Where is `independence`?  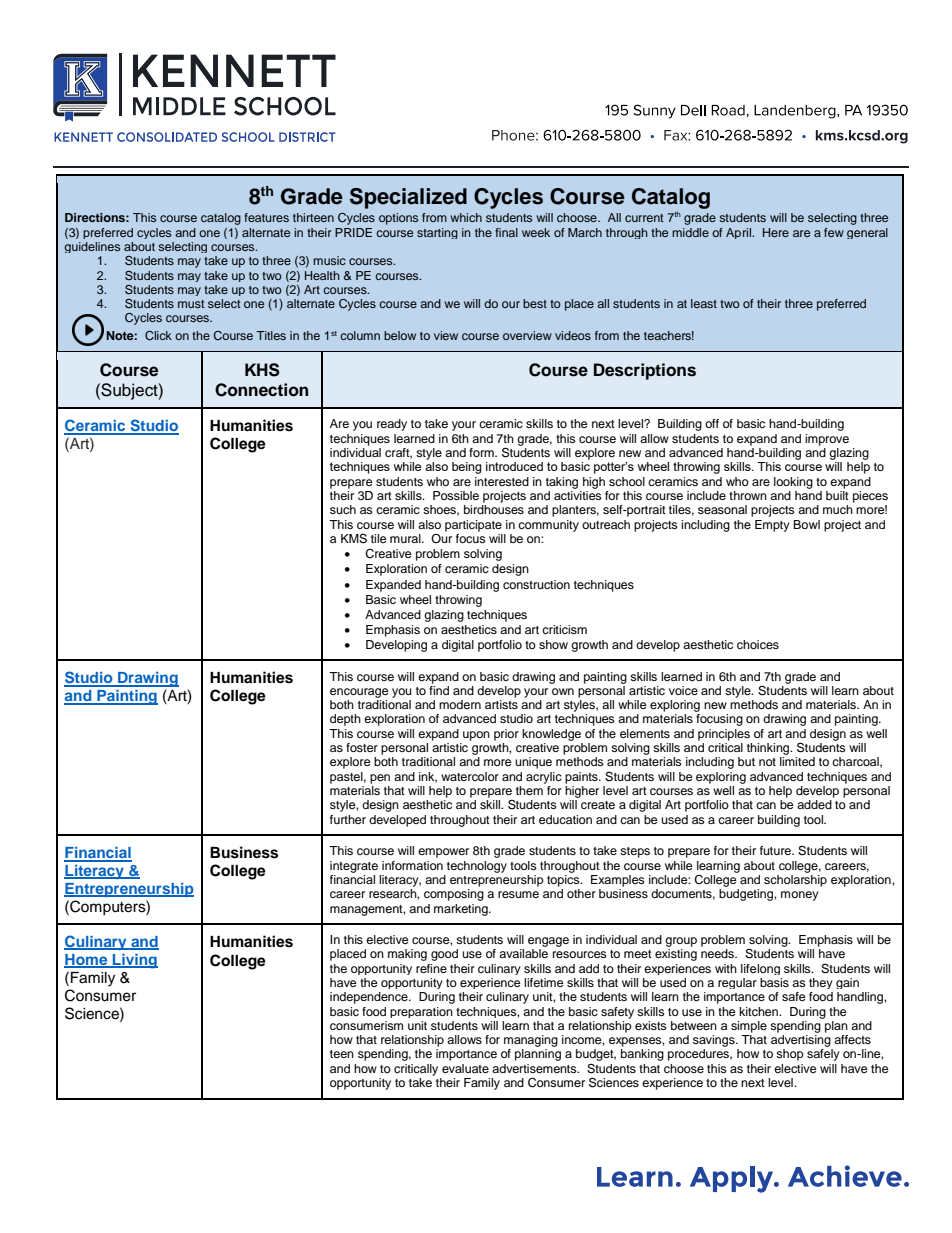
independence is located at coordinates (370, 998).
